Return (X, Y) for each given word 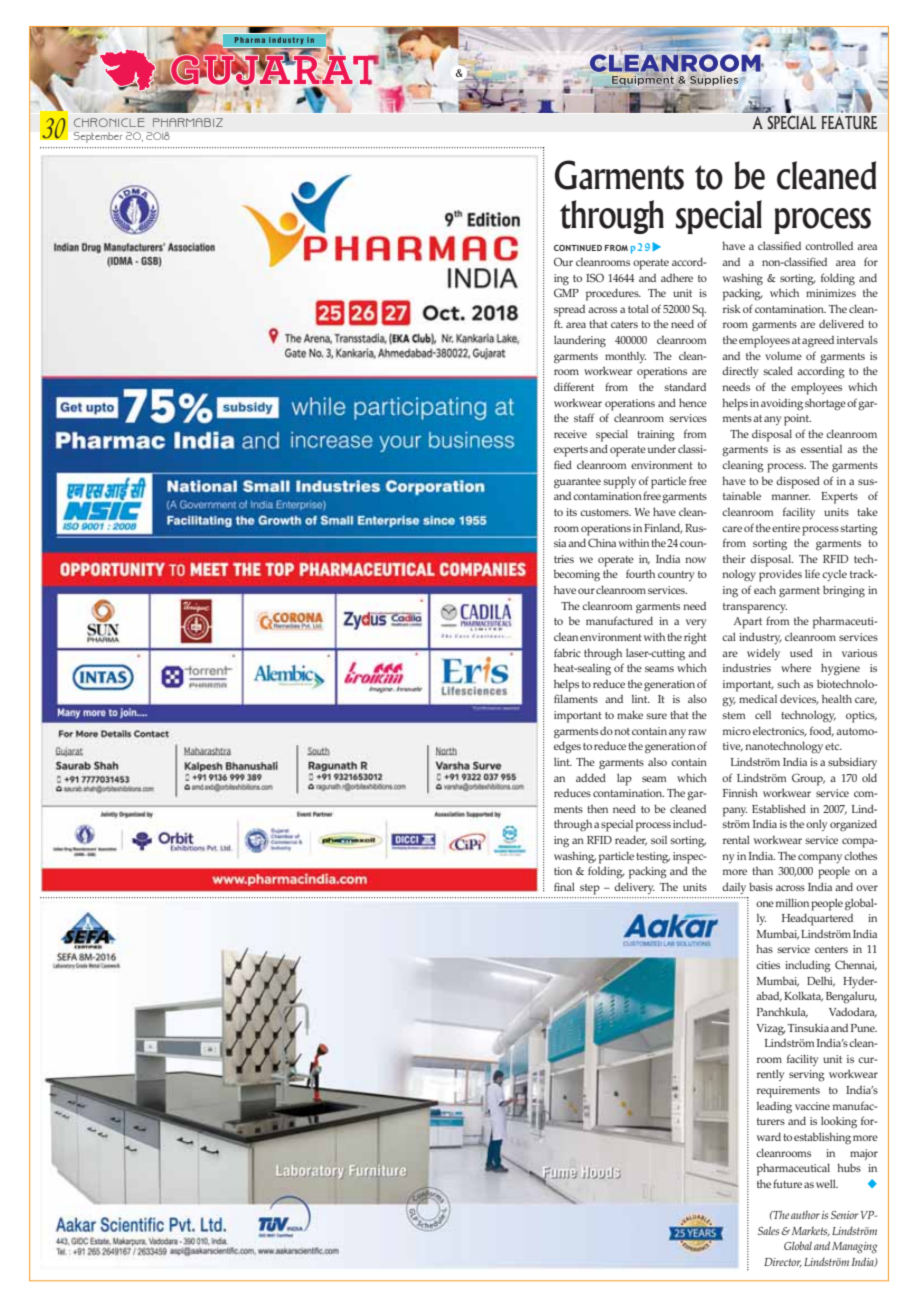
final (564, 886)
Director (783, 1263)
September (98, 137)
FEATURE (849, 122)
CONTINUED (578, 248)
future (787, 1183)
